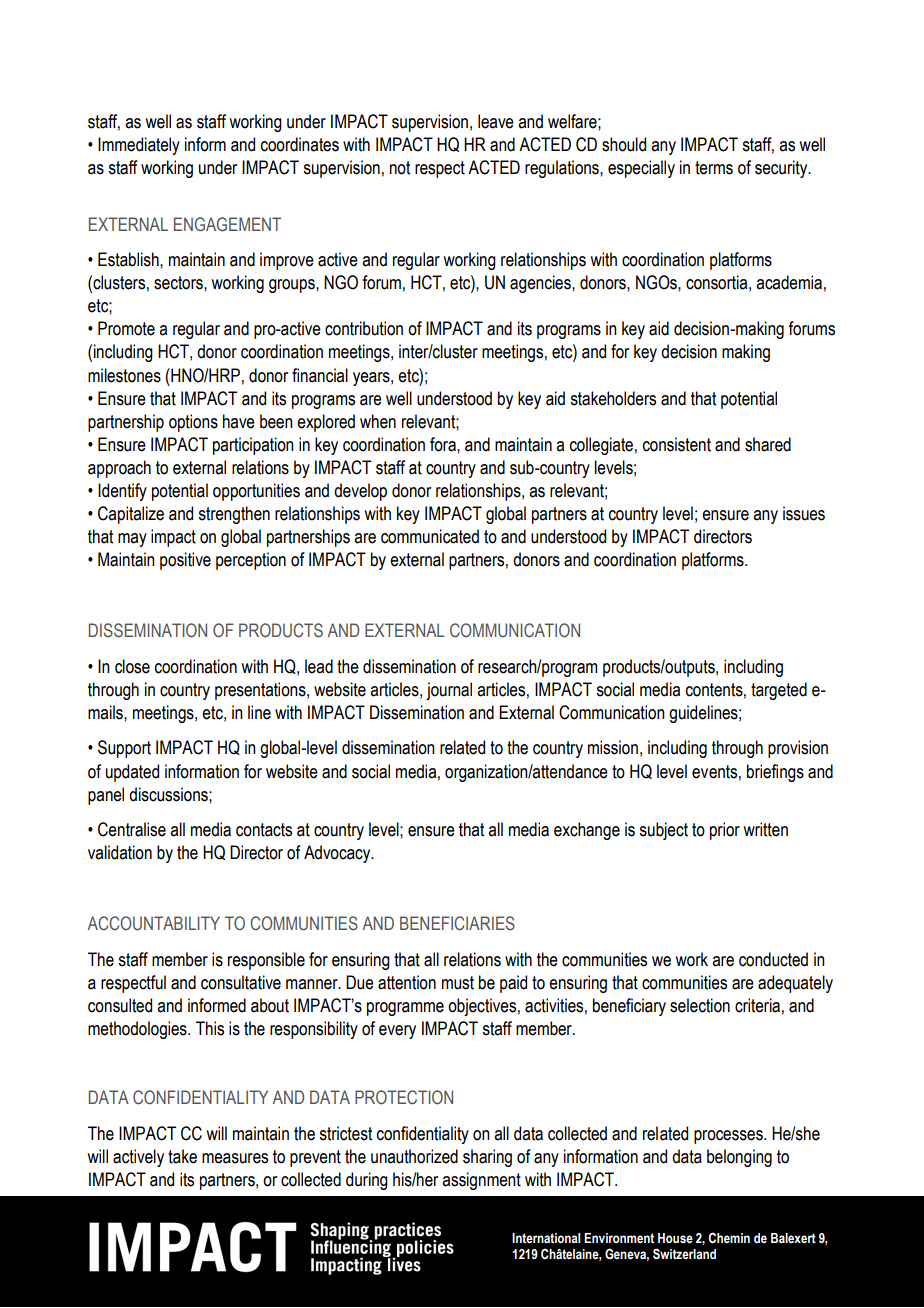  I want to click on Chemin, so click(729, 1238).
